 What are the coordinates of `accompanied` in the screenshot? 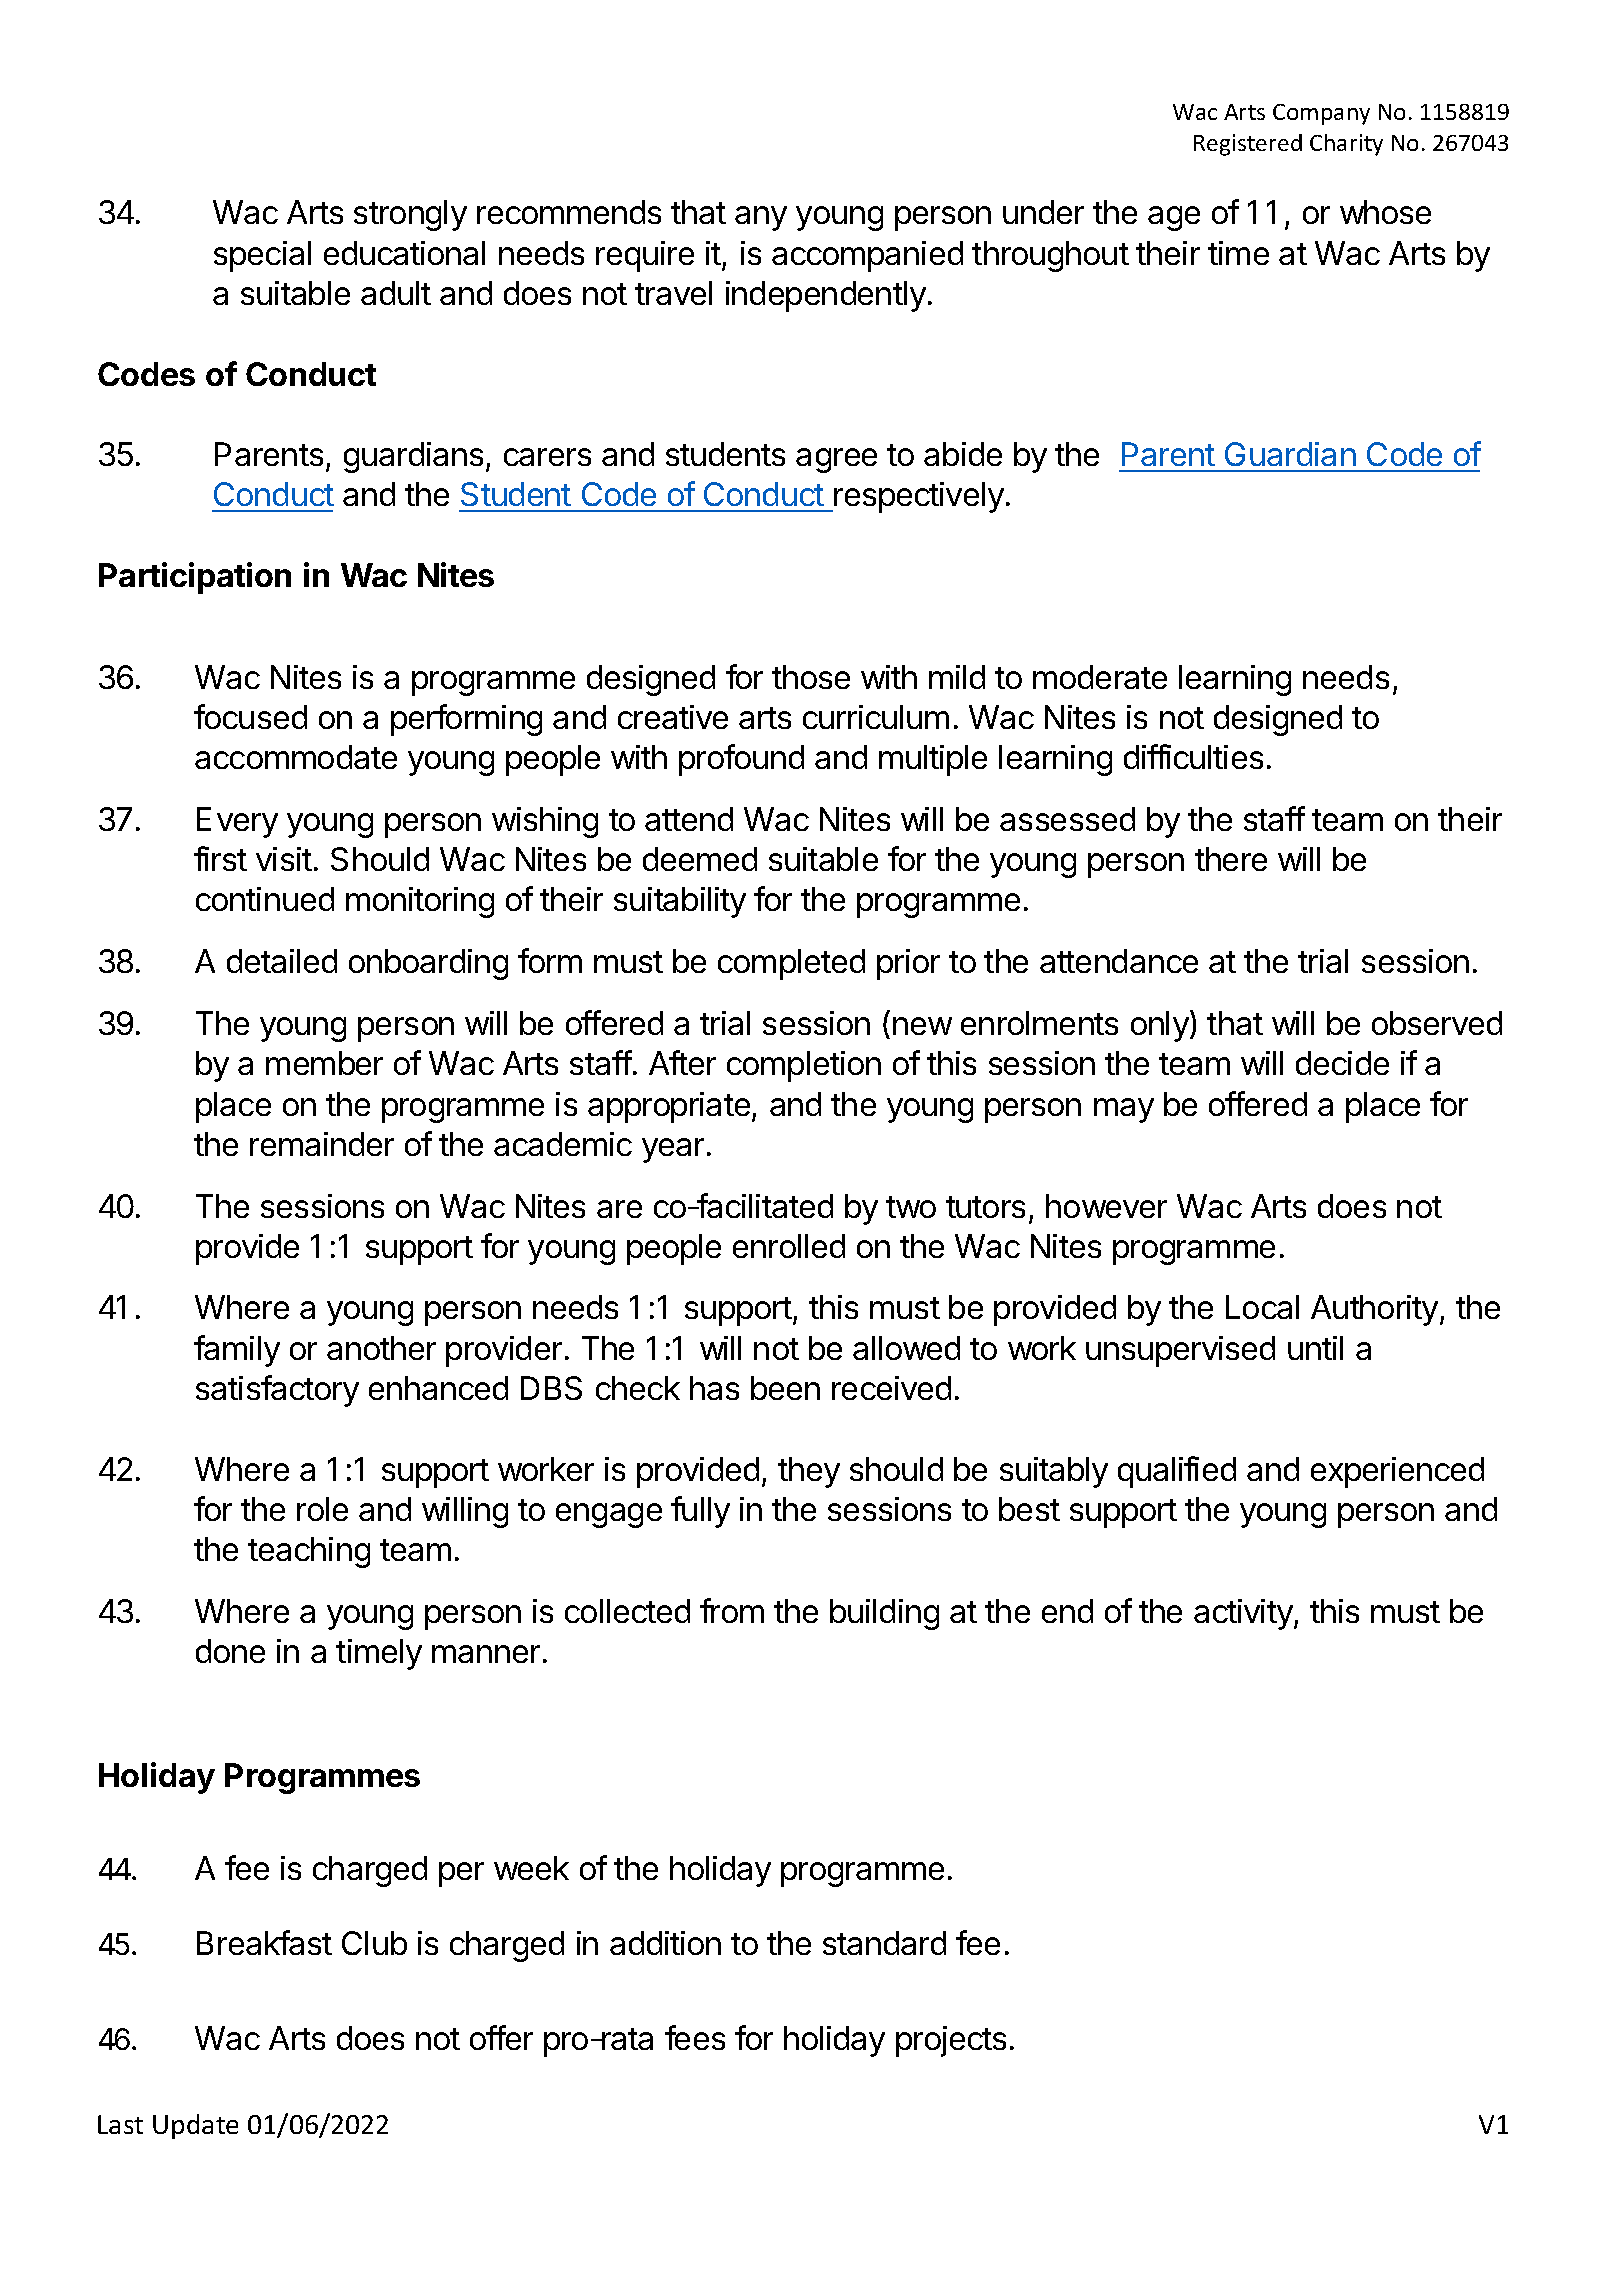 It's located at (867, 256).
